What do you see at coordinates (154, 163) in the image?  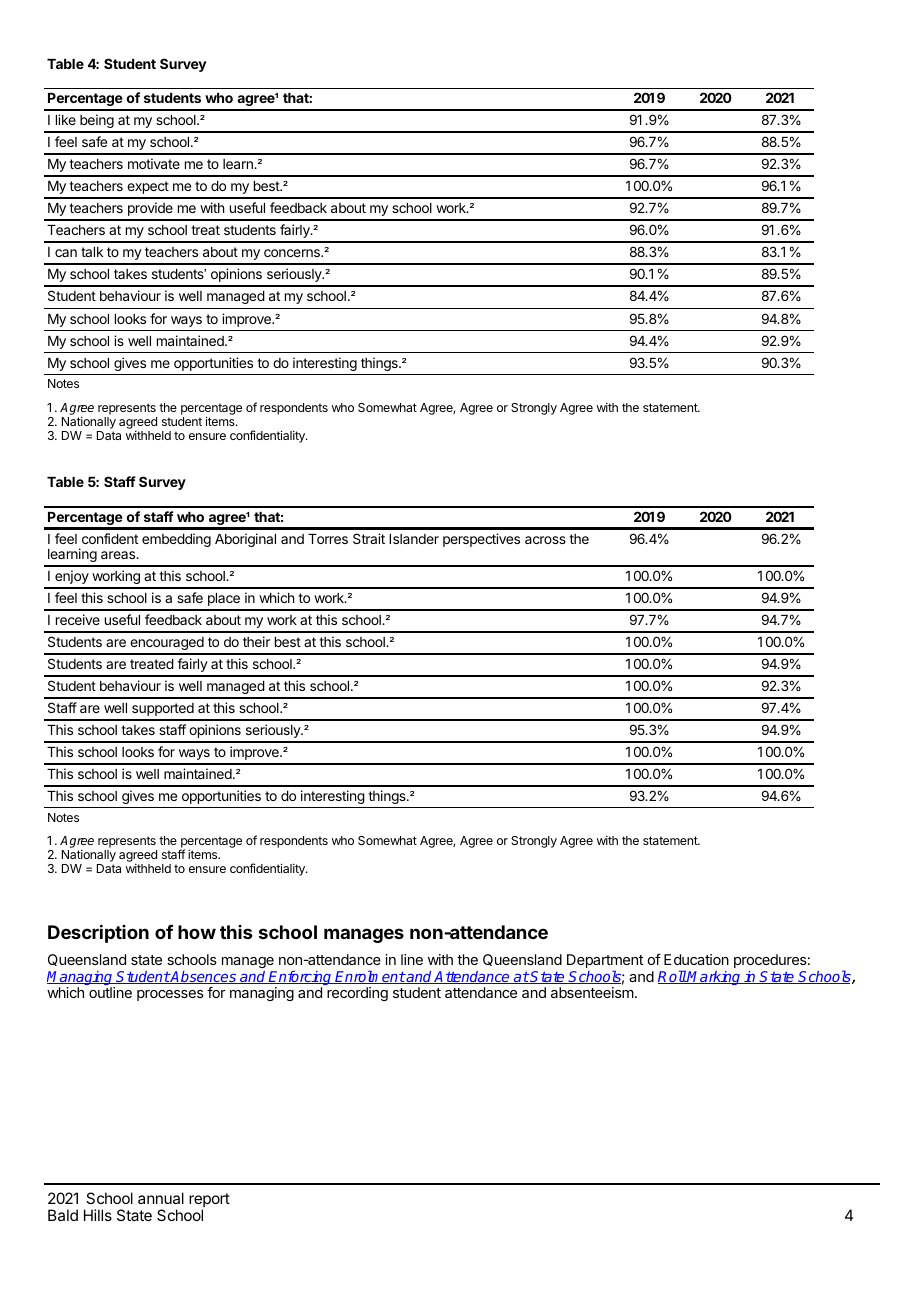 I see `motivate` at bounding box center [154, 163].
